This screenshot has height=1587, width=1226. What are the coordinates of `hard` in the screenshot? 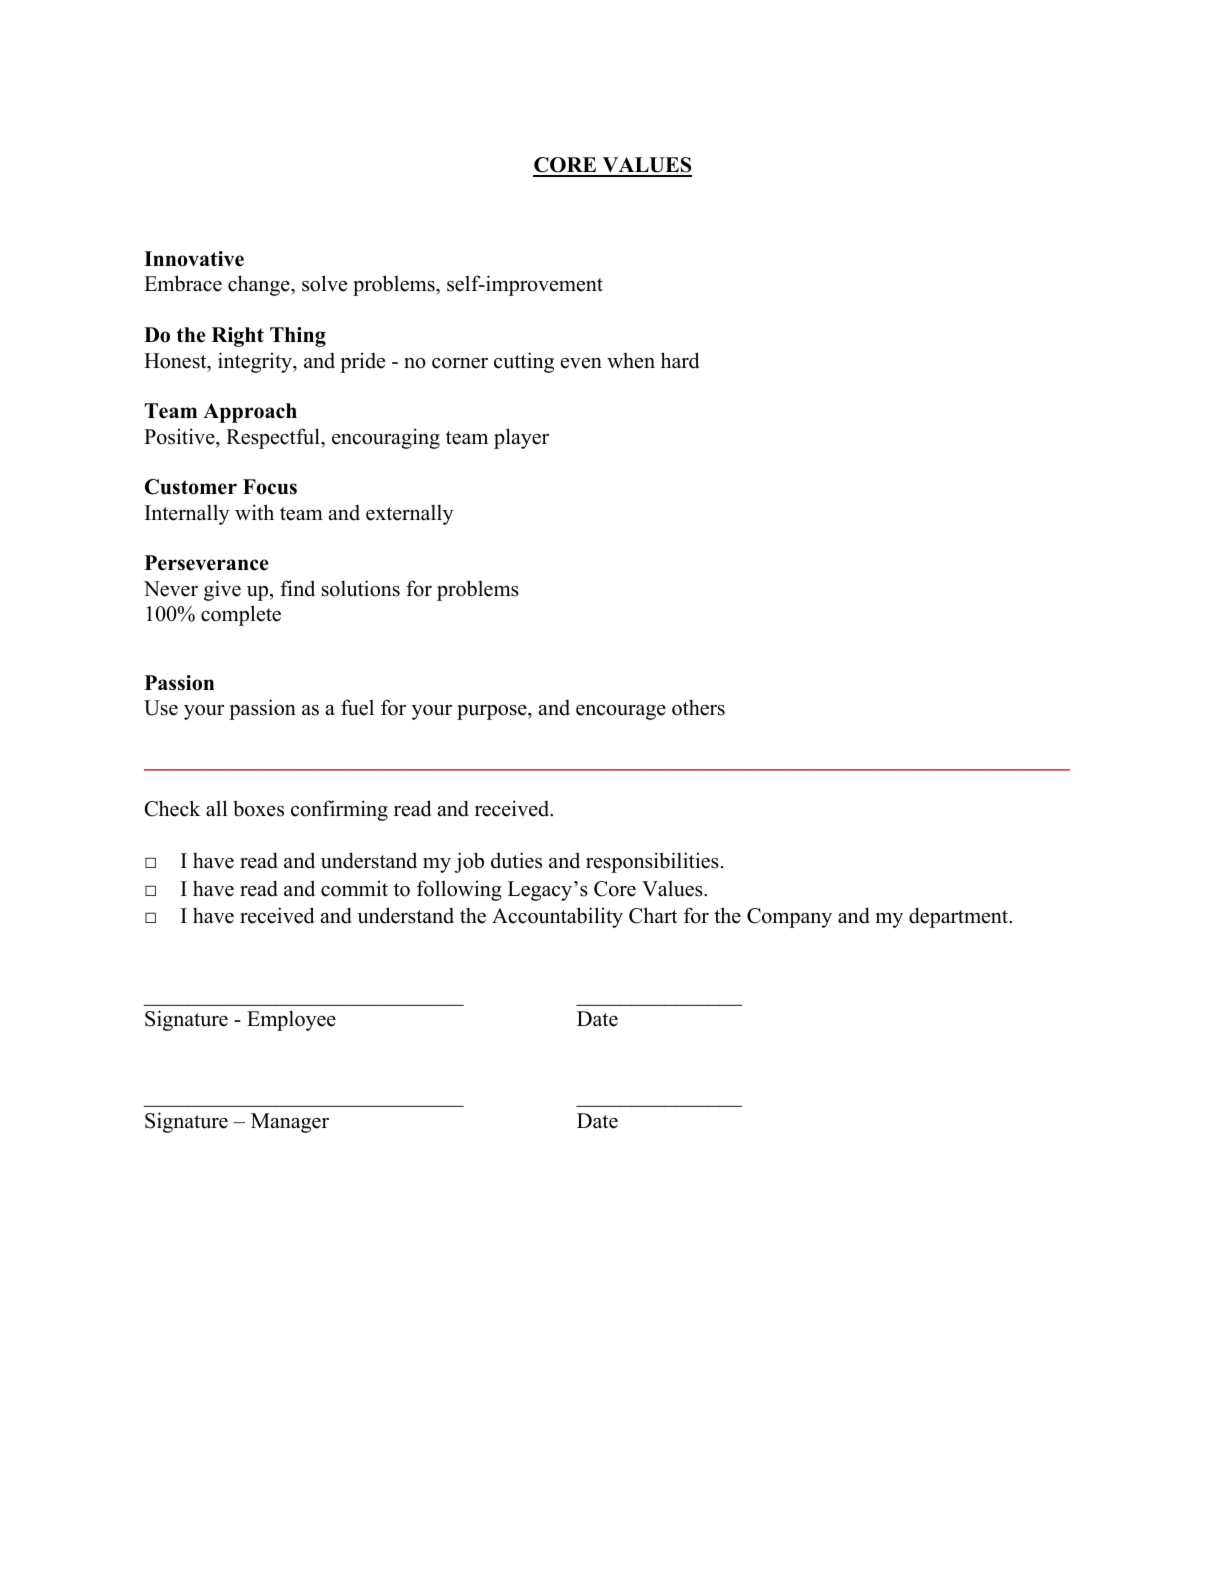 It's located at (680, 360).
